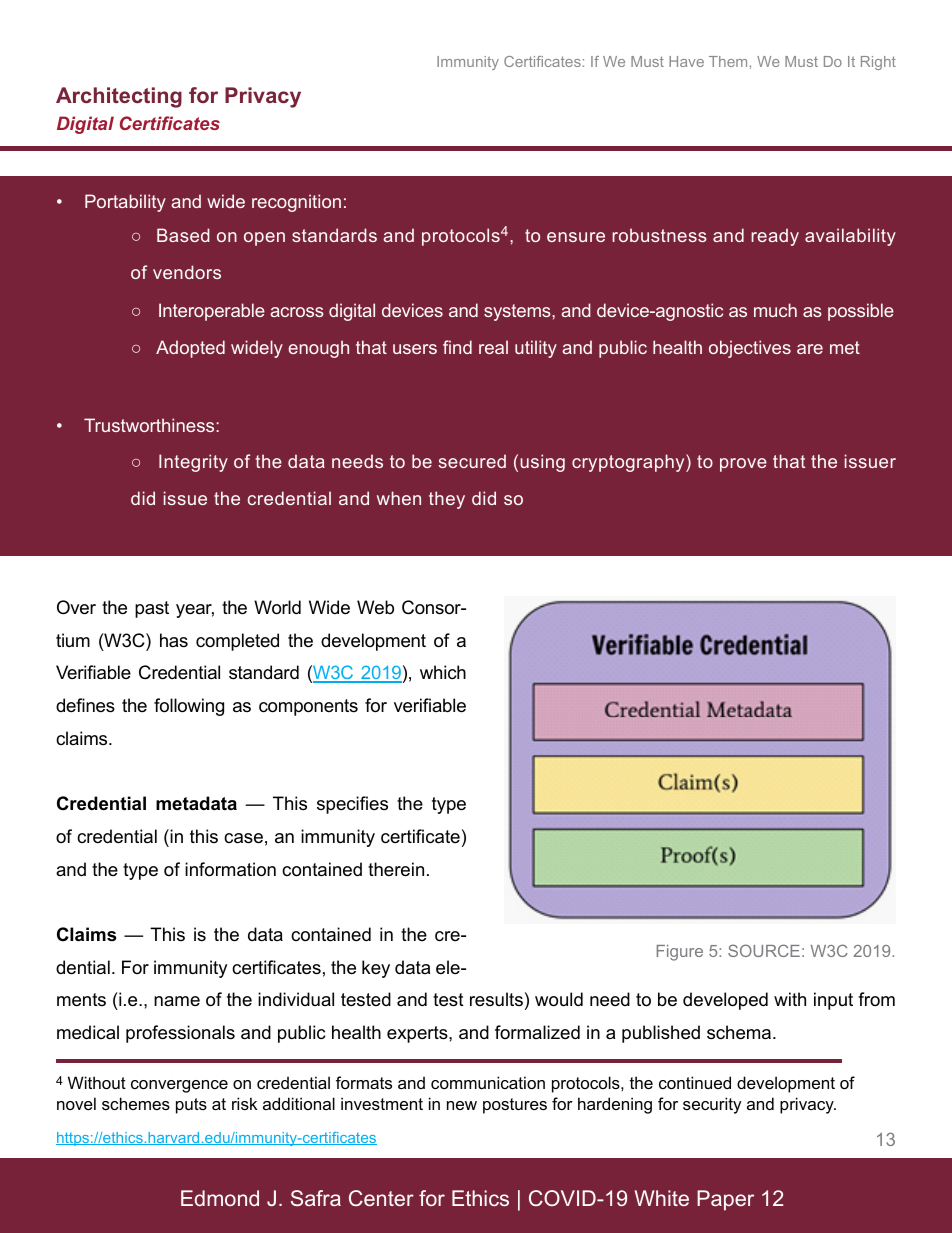 The height and width of the screenshot is (1233, 952). I want to click on information, so click(230, 869).
